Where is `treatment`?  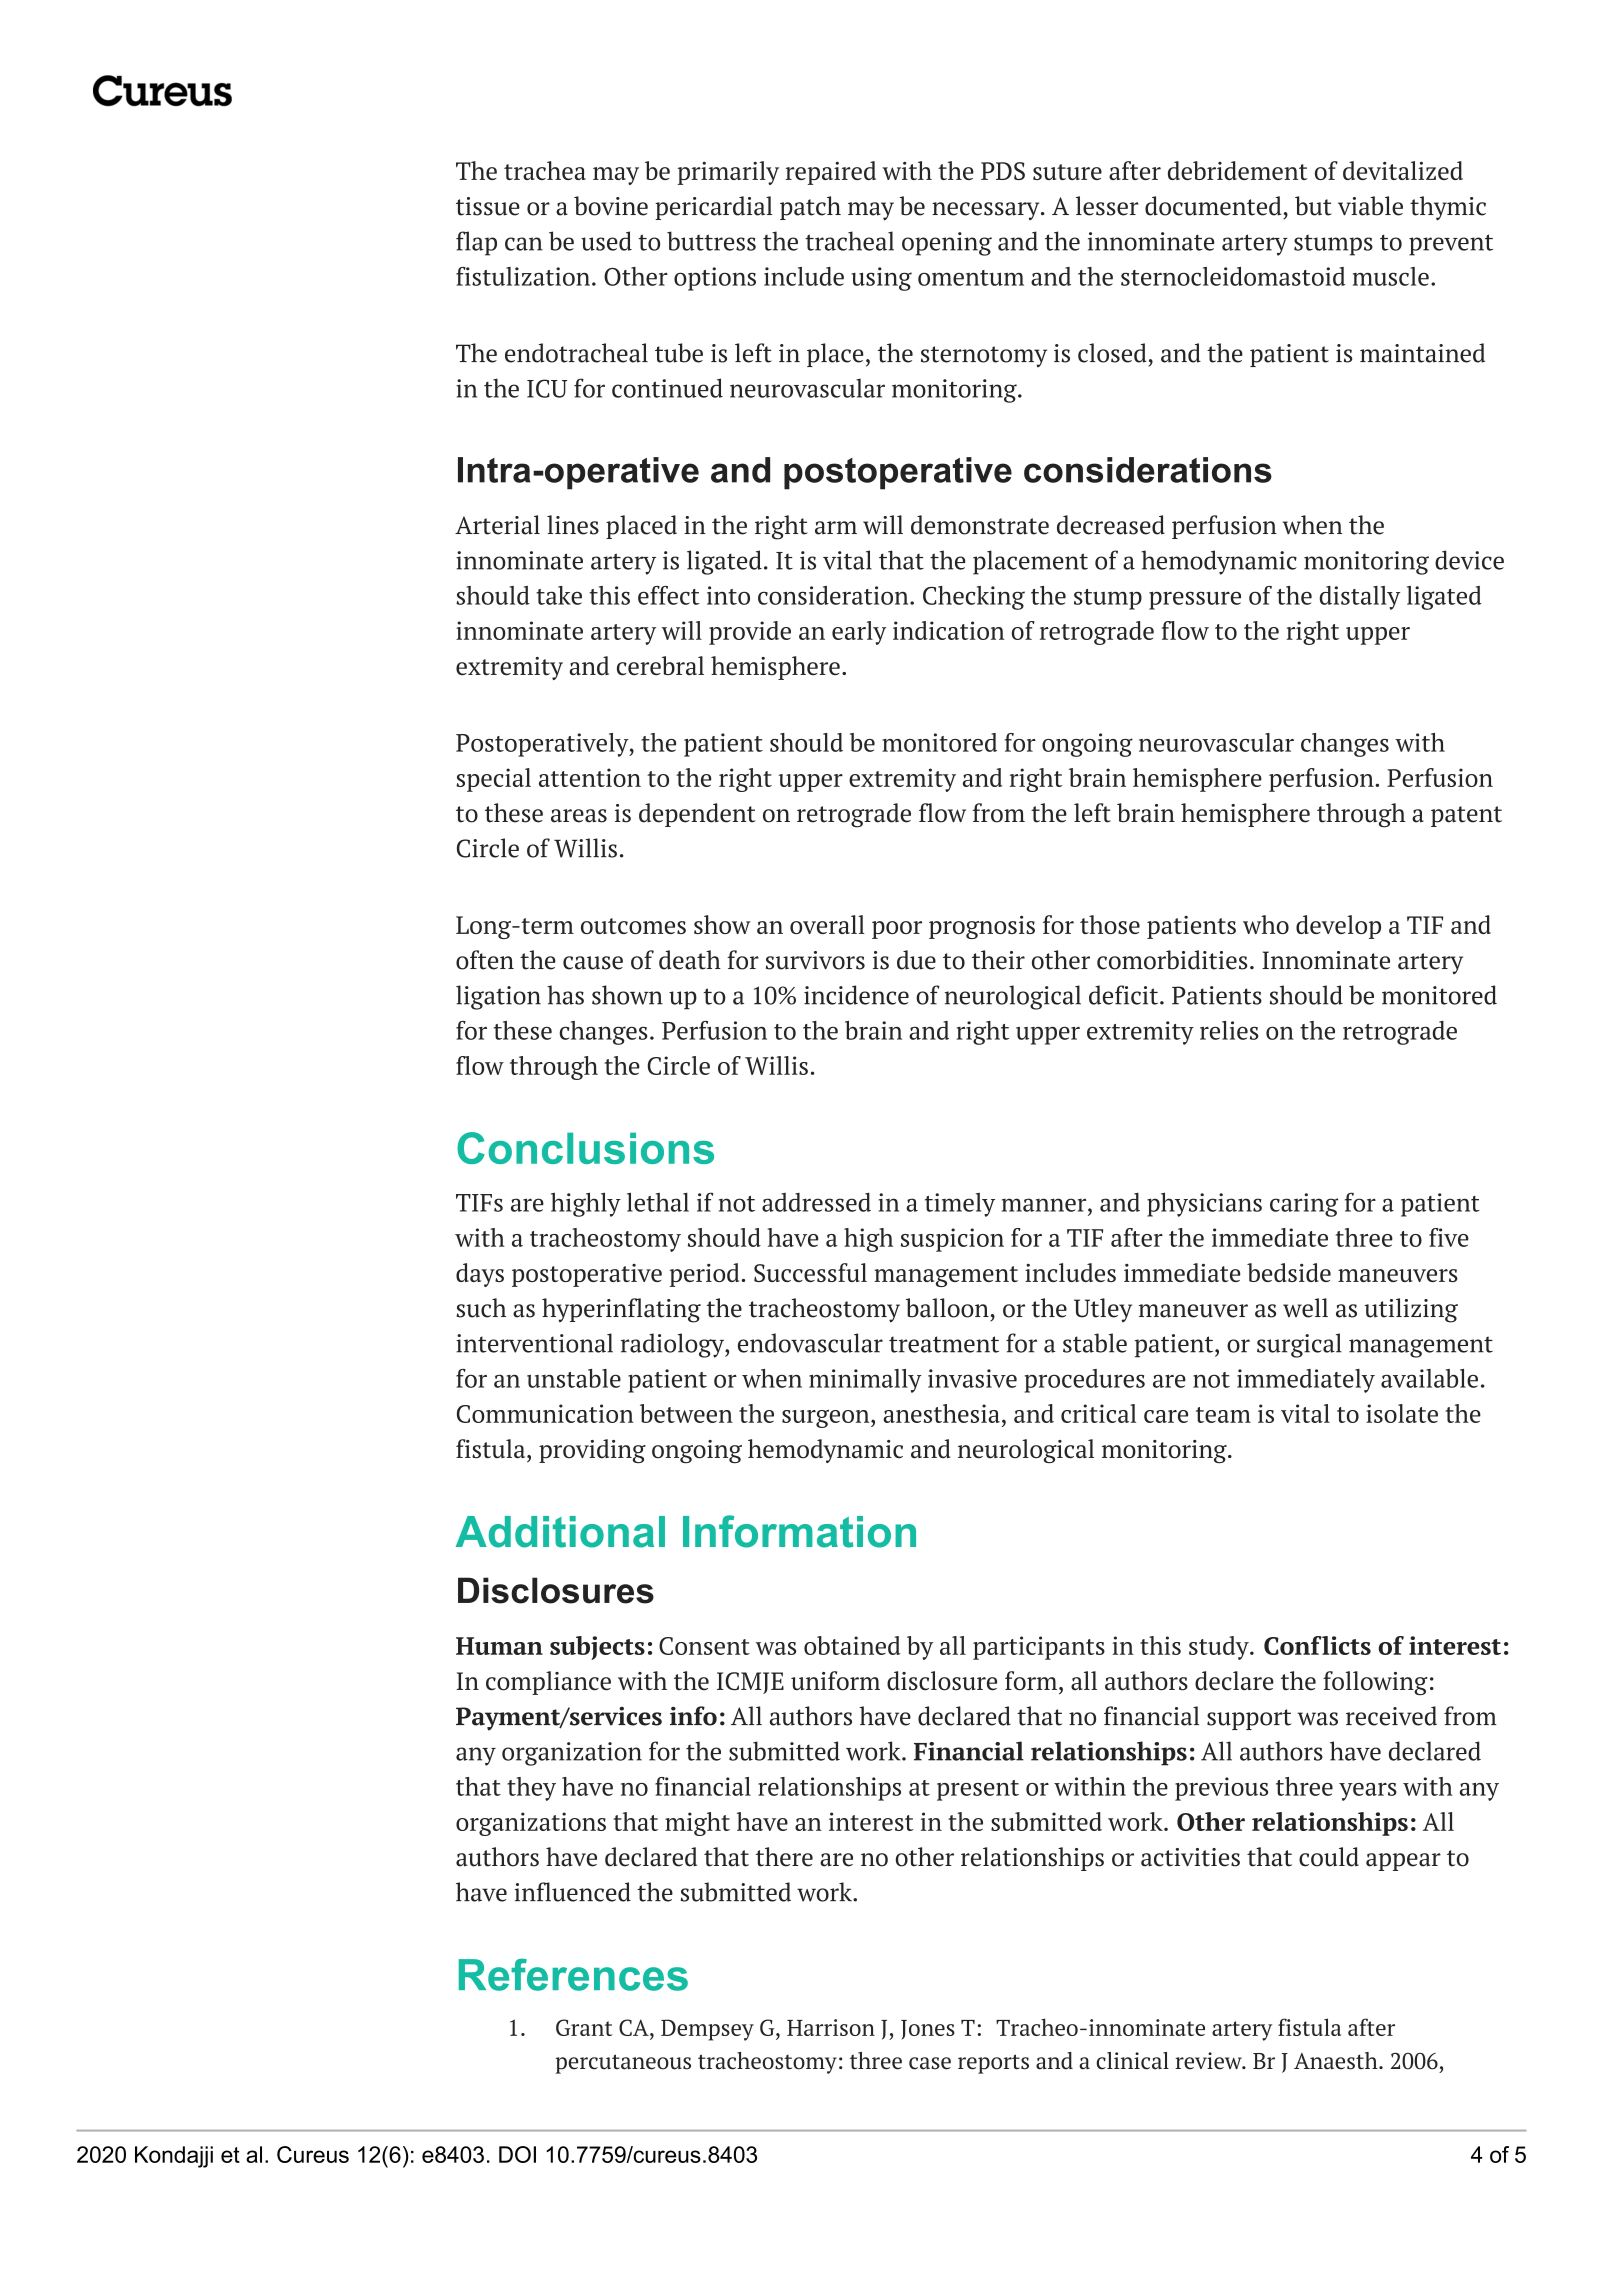 treatment is located at coordinates (944, 1344).
